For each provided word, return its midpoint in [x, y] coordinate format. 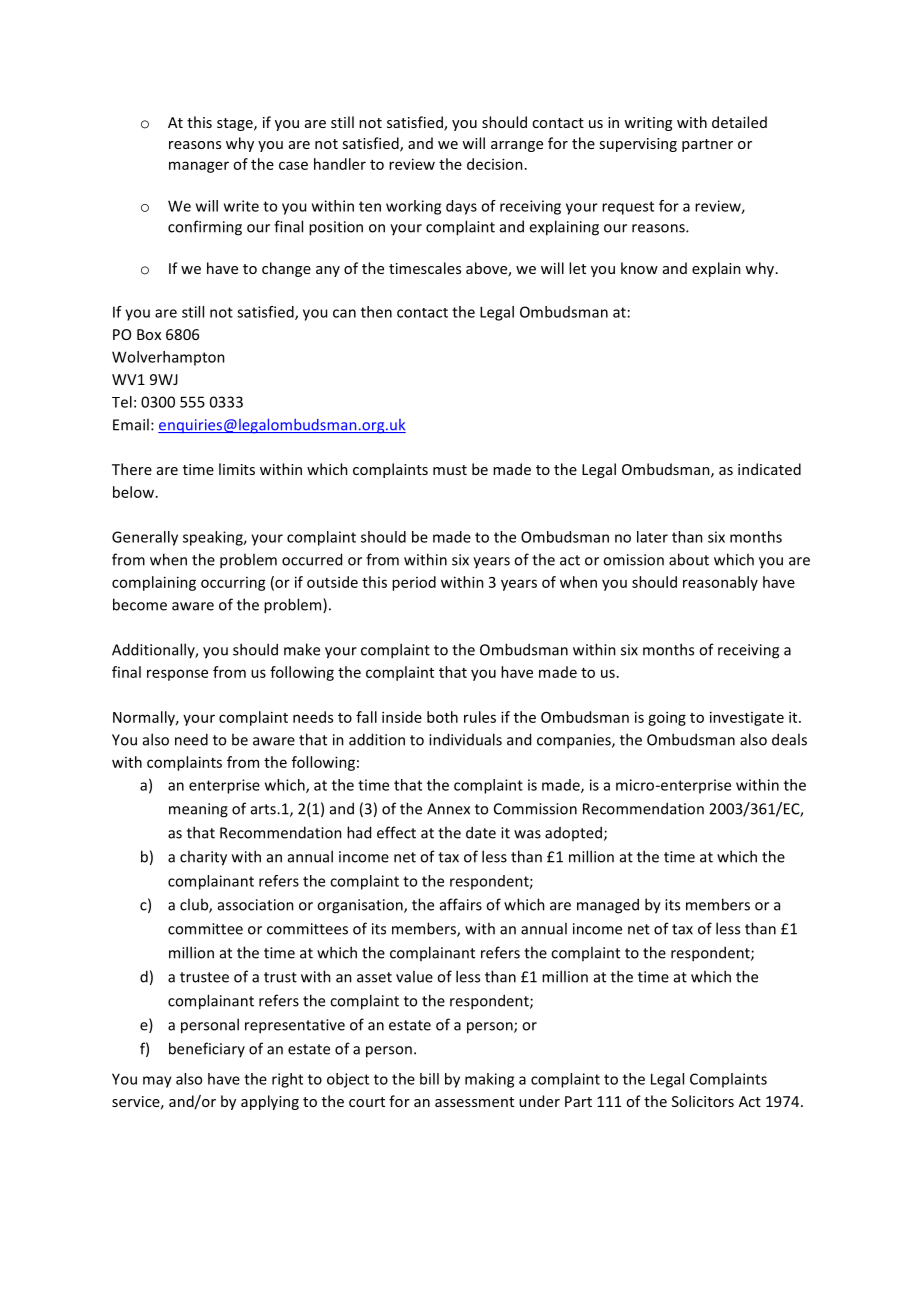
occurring [233, 584]
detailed [739, 122]
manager [199, 167]
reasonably [720, 583]
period [414, 583]
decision [495, 164]
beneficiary [207, 1049]
